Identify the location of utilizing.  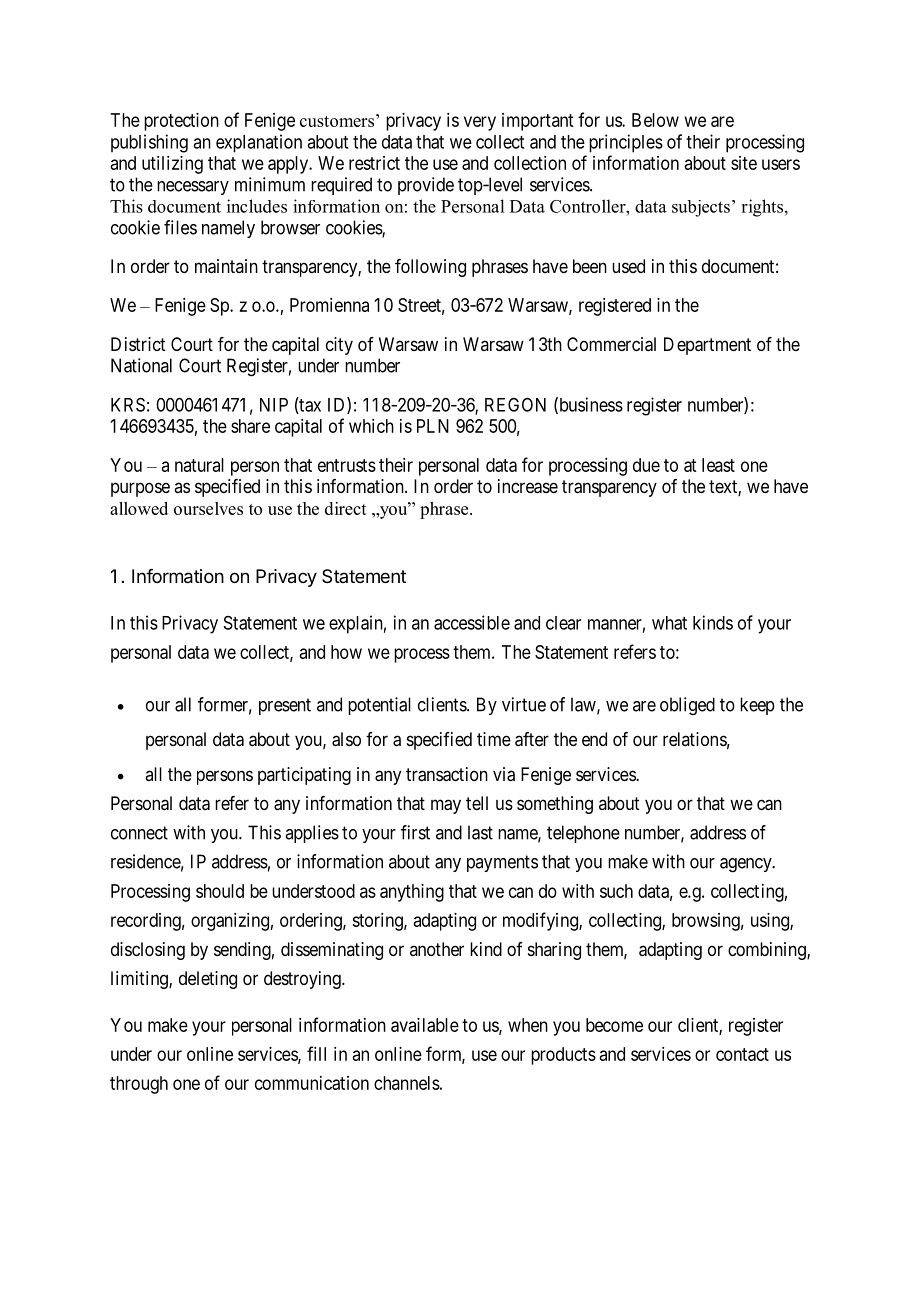
(172, 165).
